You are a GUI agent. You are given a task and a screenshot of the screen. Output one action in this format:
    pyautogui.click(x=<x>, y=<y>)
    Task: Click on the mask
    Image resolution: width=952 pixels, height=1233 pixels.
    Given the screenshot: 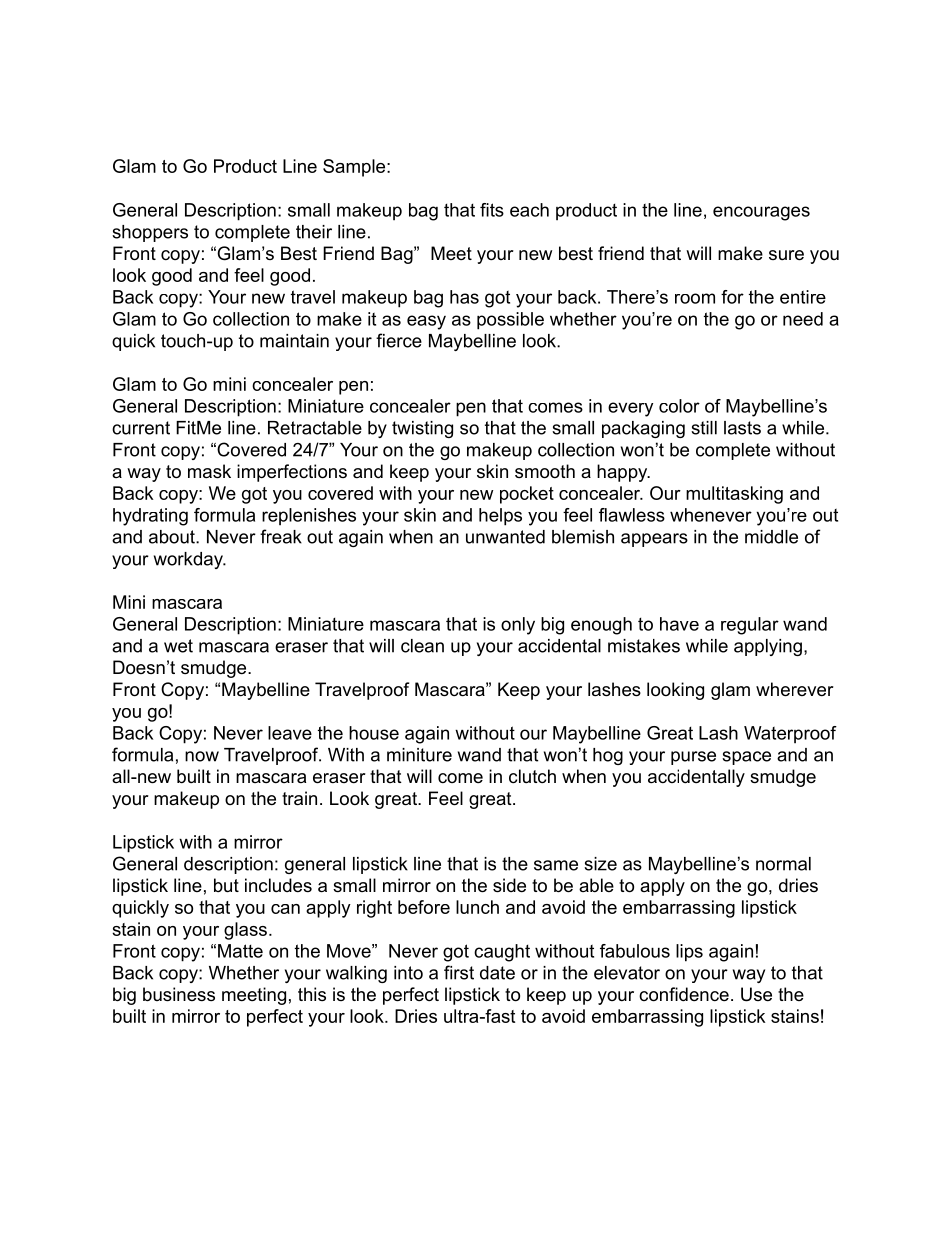 What is the action you would take?
    pyautogui.click(x=209, y=471)
